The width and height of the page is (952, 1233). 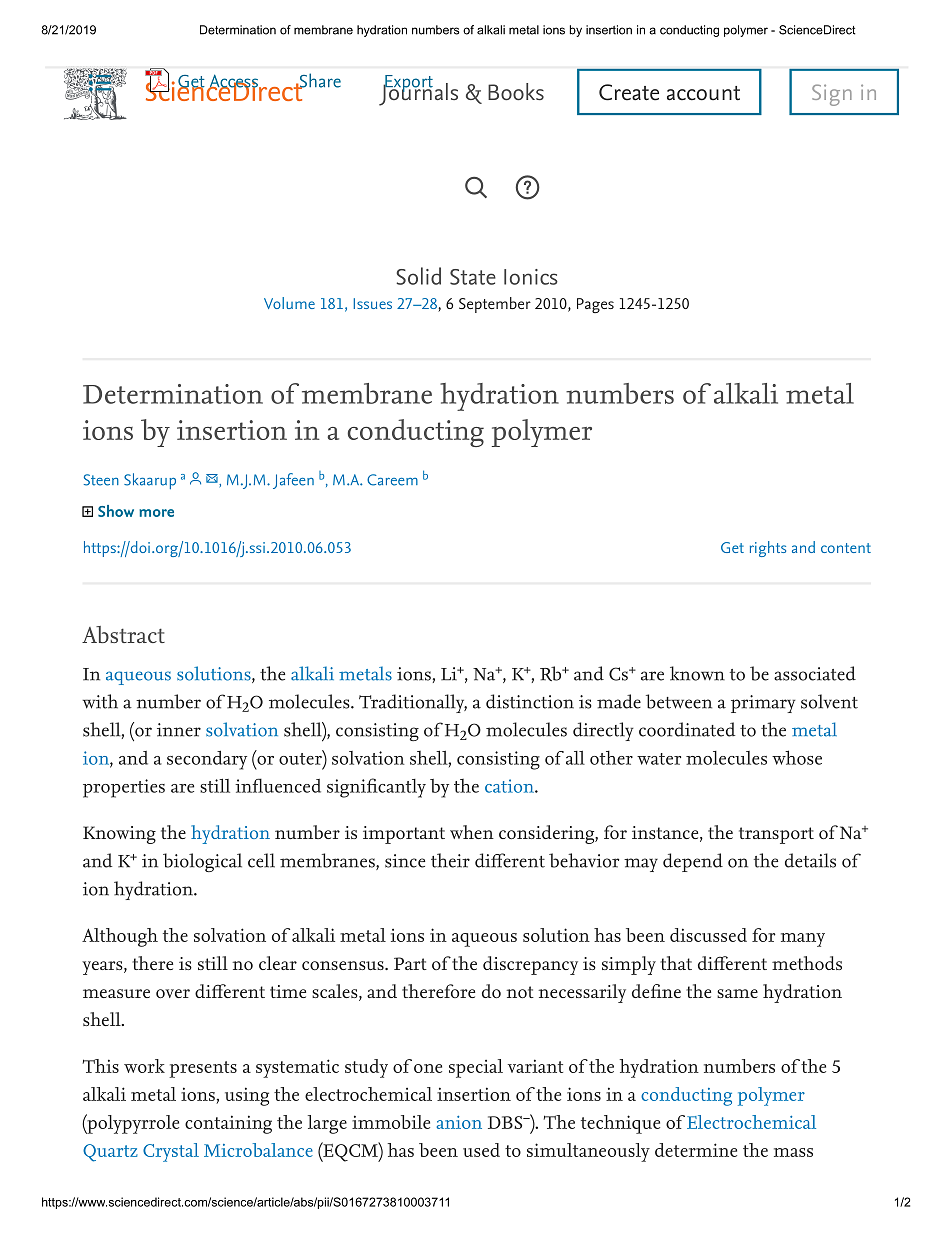 I want to click on Books, so click(x=516, y=91).
